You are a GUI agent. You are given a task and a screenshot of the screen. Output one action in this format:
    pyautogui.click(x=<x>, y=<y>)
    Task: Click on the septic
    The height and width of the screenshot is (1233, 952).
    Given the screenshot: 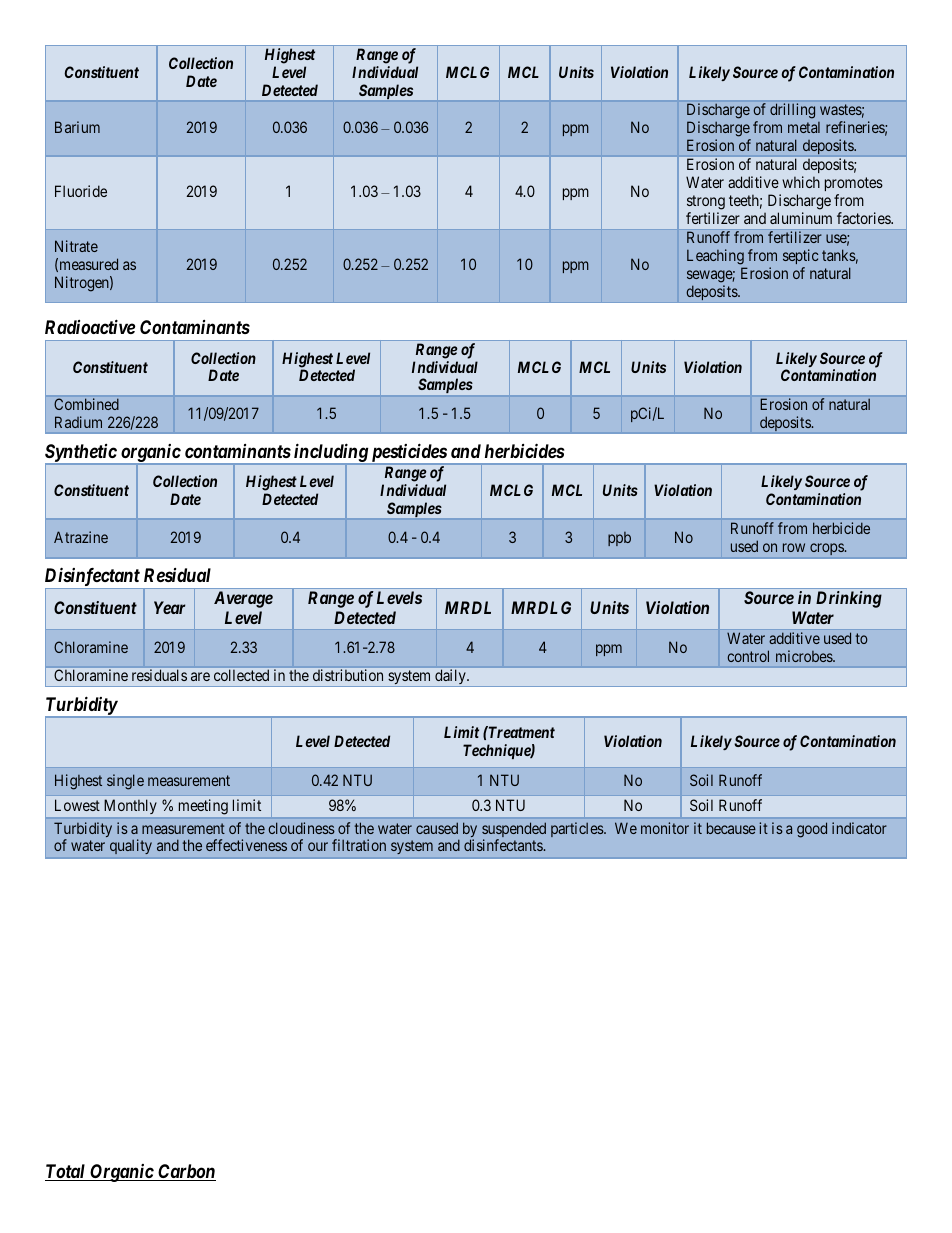 What is the action you would take?
    pyautogui.click(x=800, y=258)
